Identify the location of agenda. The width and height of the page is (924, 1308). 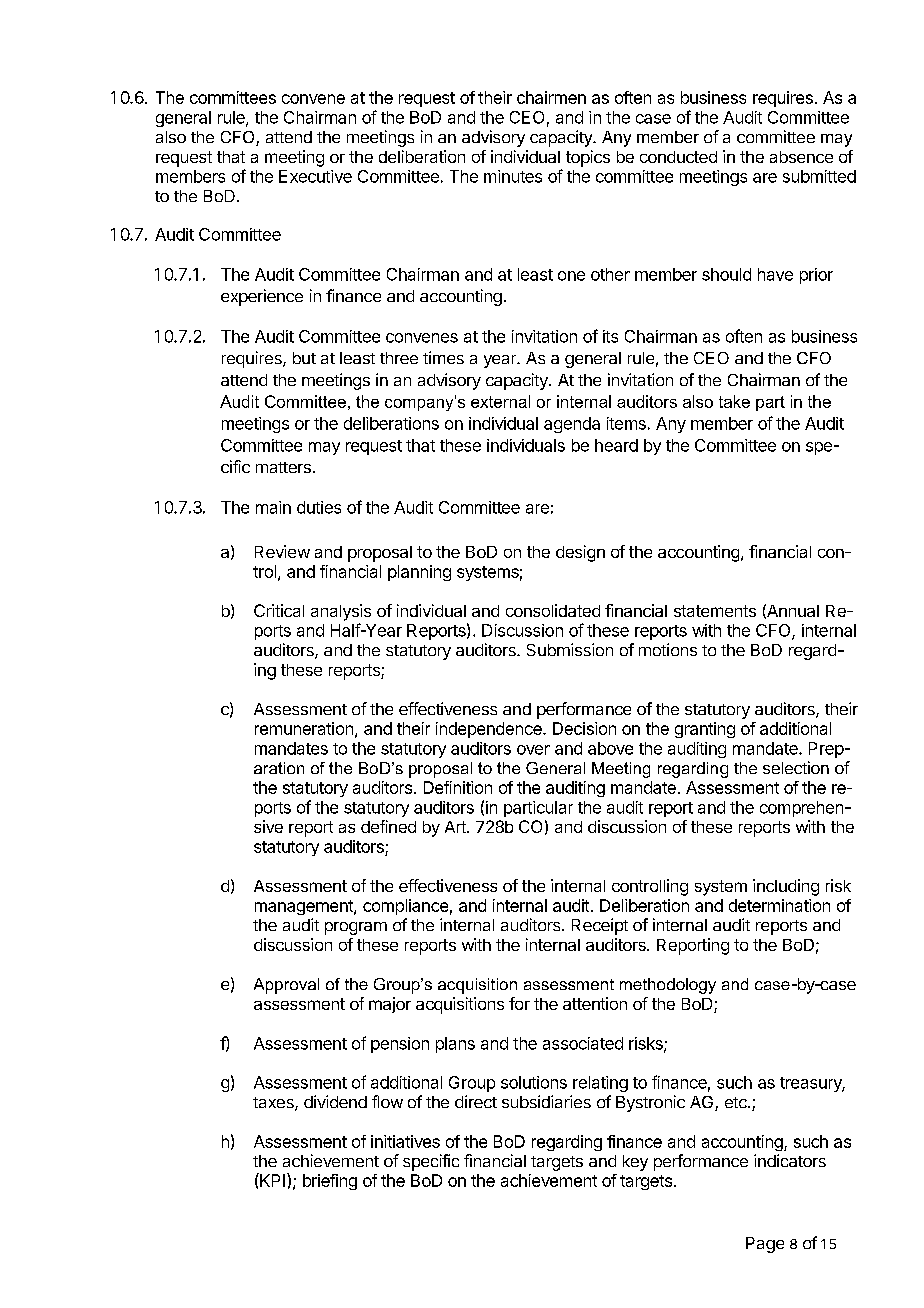
(572, 425).
